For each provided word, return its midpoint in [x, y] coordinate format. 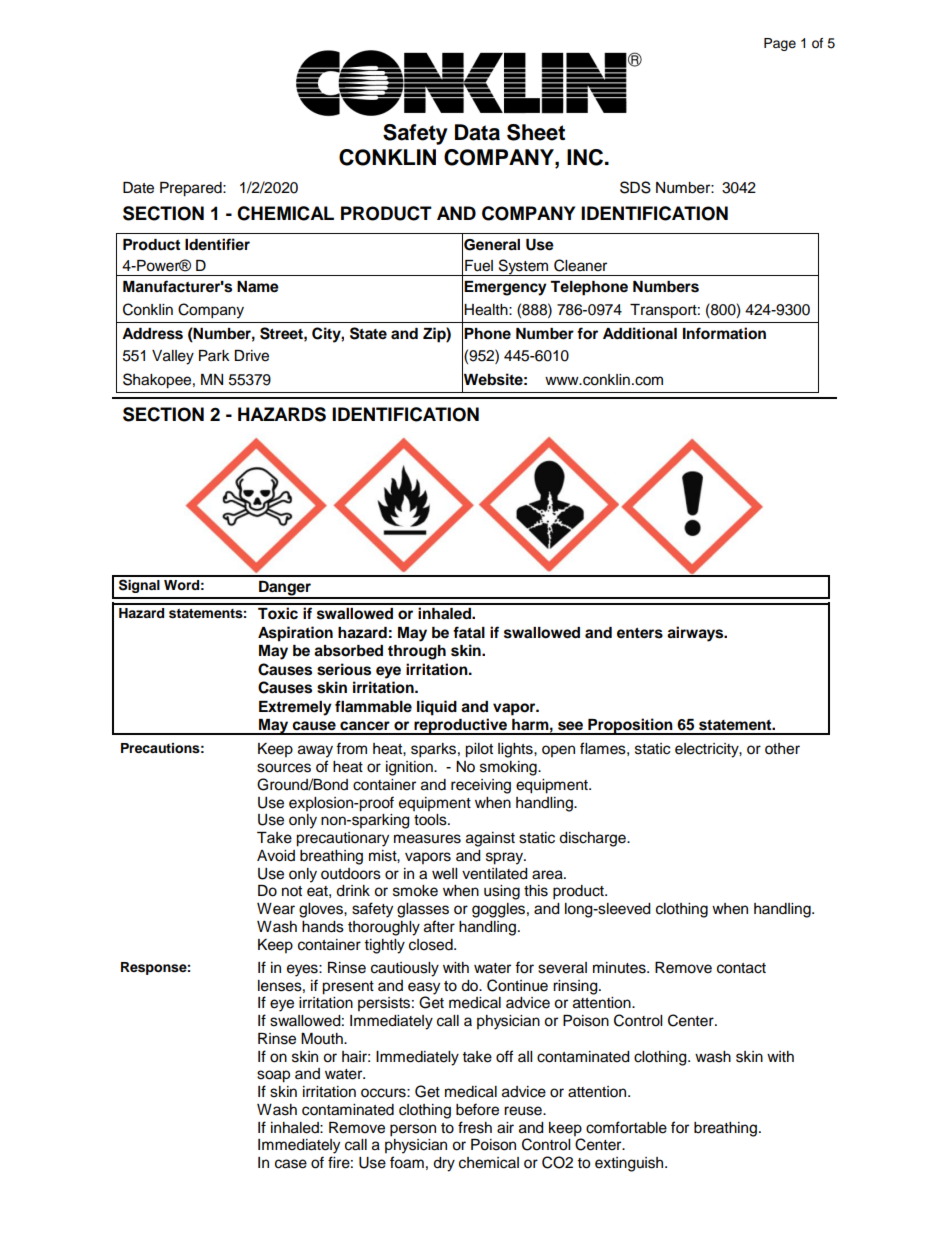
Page [780, 44]
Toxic [278, 613]
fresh [475, 1127]
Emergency [505, 288]
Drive [251, 356]
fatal [469, 632]
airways [696, 634]
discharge [593, 839]
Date [138, 188]
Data [477, 132]
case [291, 1164]
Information [724, 333]
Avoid [276, 856]
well [444, 874]
